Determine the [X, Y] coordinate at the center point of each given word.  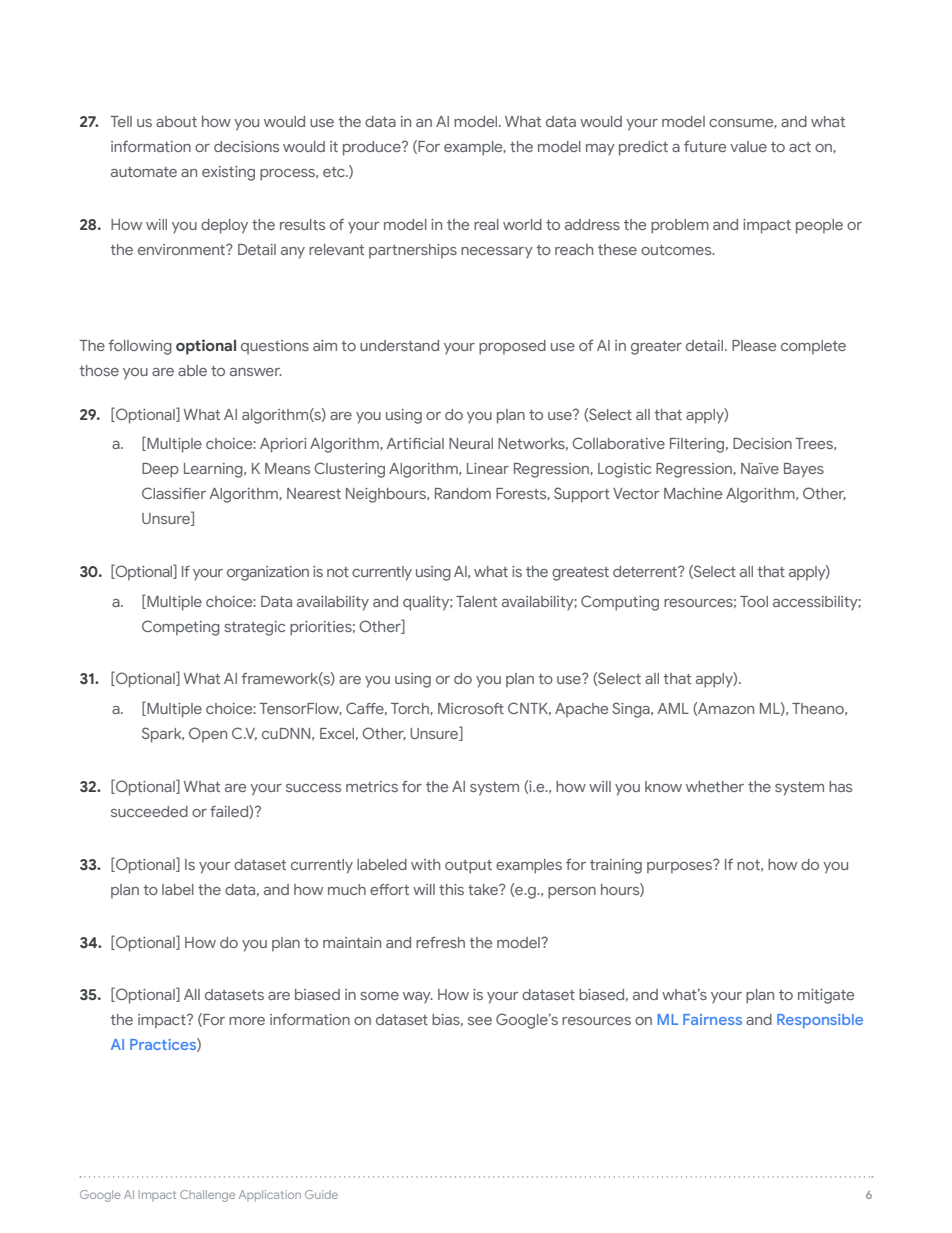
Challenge [207, 1196]
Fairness [712, 1019]
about [176, 121]
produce [373, 148]
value [748, 146]
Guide [321, 1194]
